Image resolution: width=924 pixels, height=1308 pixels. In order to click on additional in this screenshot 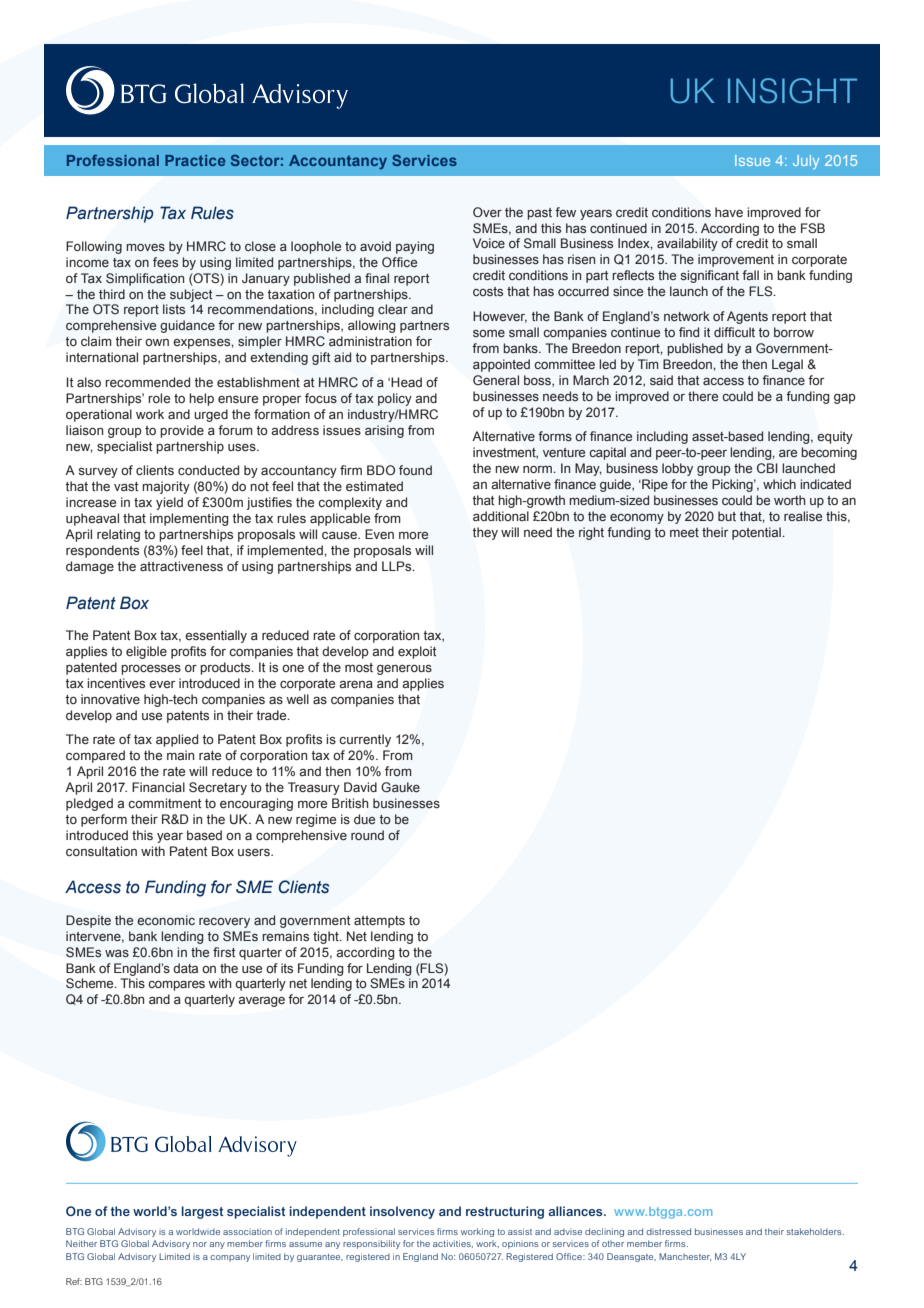, I will do `click(501, 516)`.
